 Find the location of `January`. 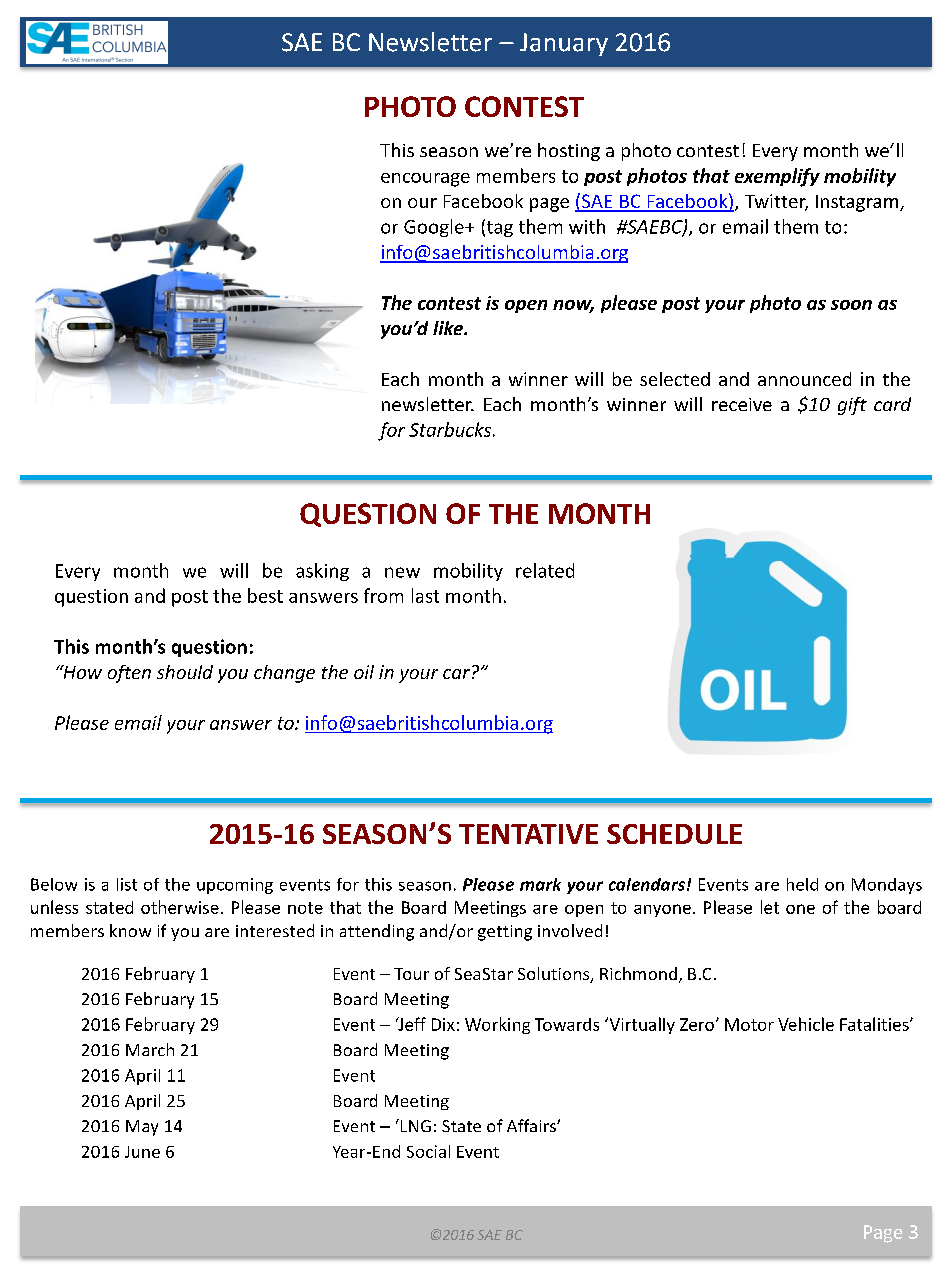

January is located at coordinates (564, 44).
